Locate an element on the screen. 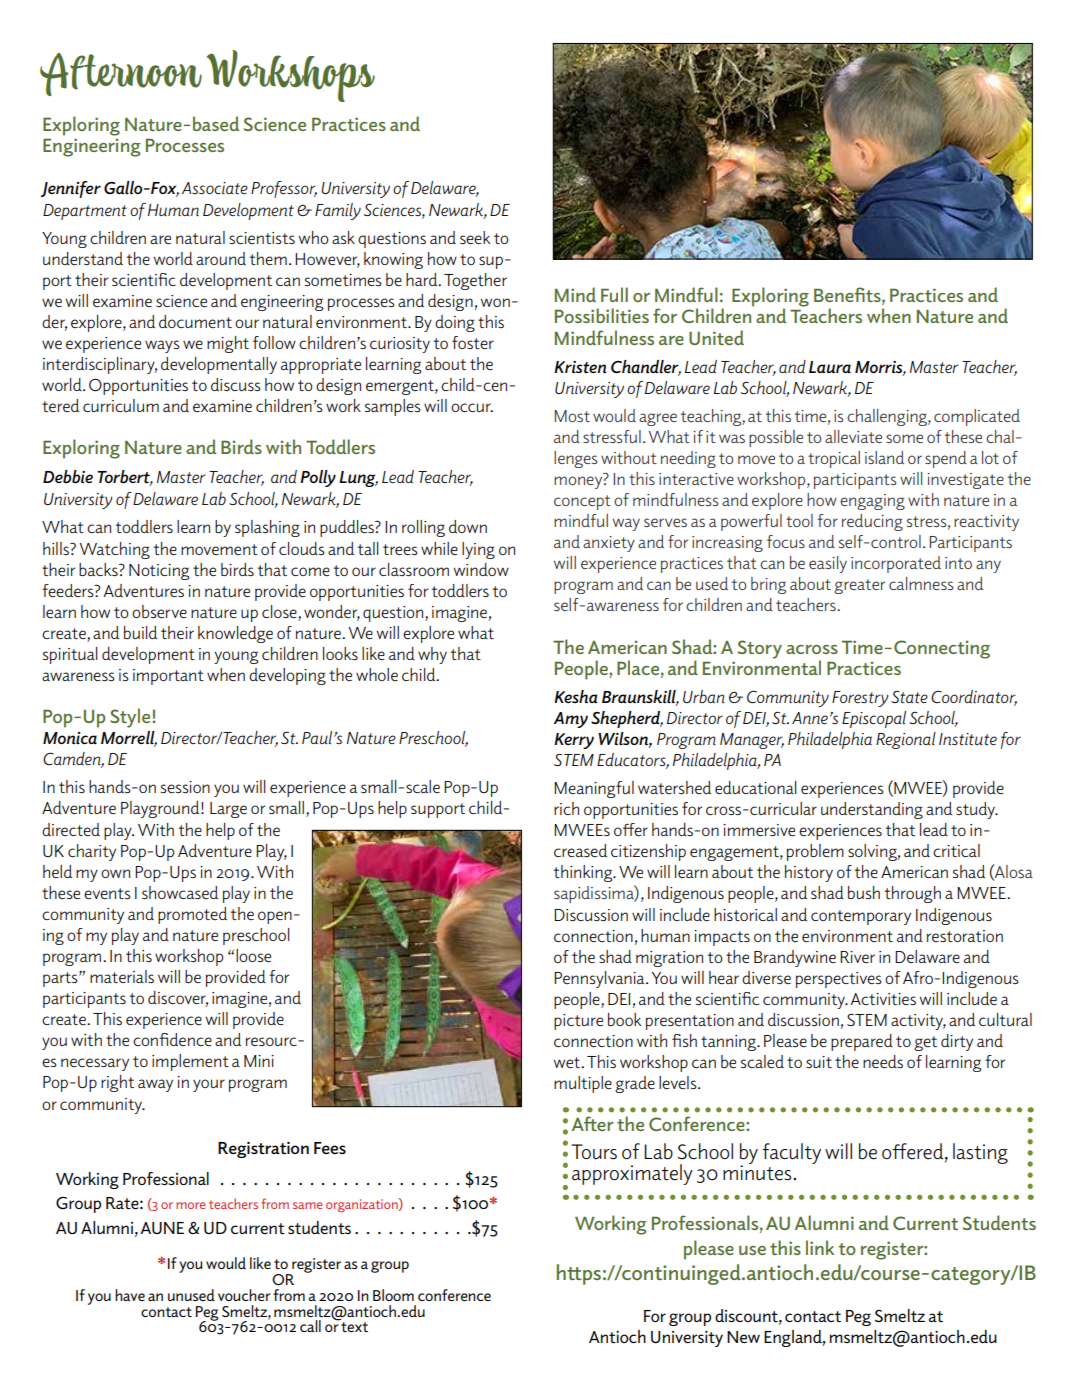  Bloom is located at coordinates (393, 1295).
